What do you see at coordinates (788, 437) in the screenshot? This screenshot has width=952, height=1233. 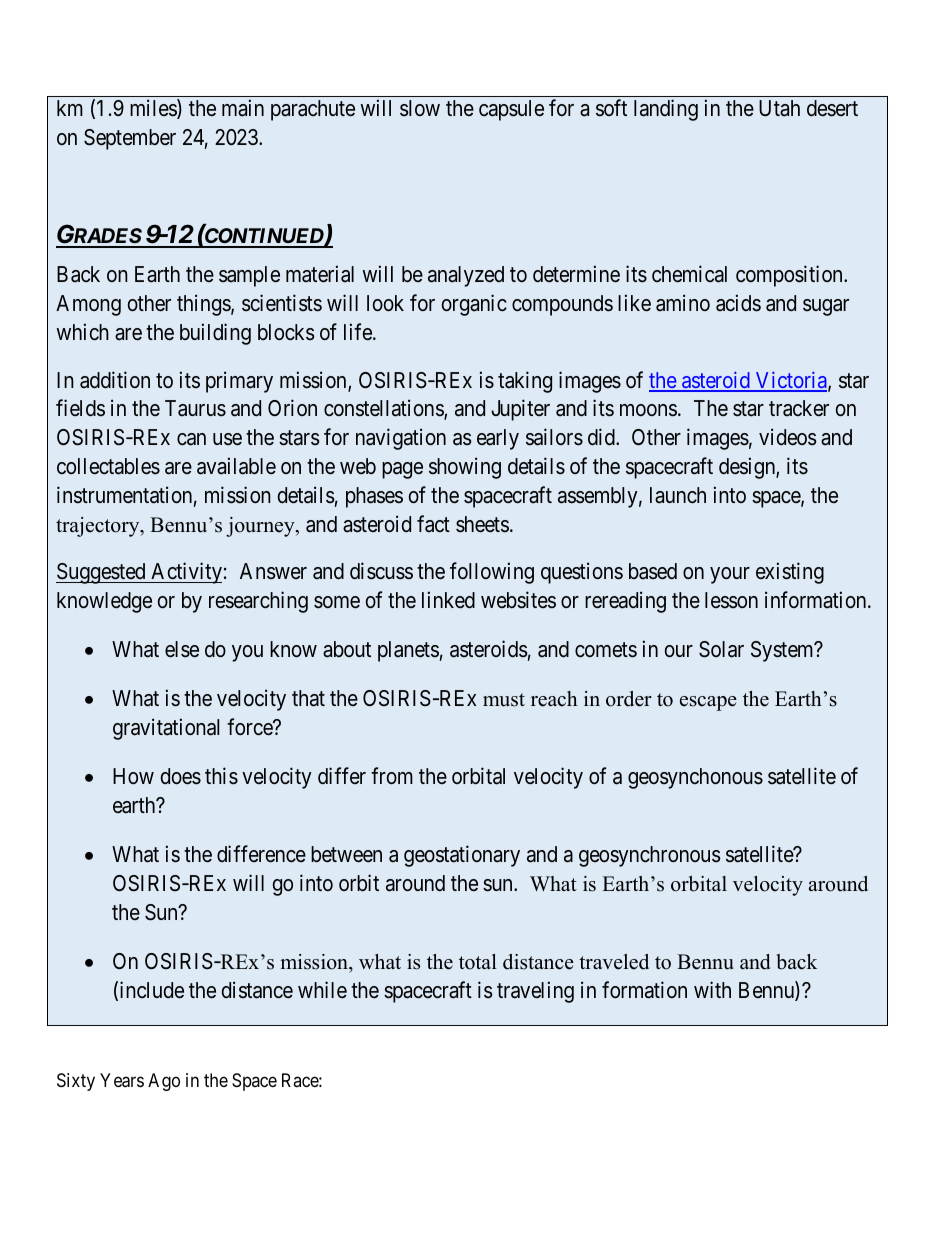 I see `videos` at bounding box center [788, 437].
